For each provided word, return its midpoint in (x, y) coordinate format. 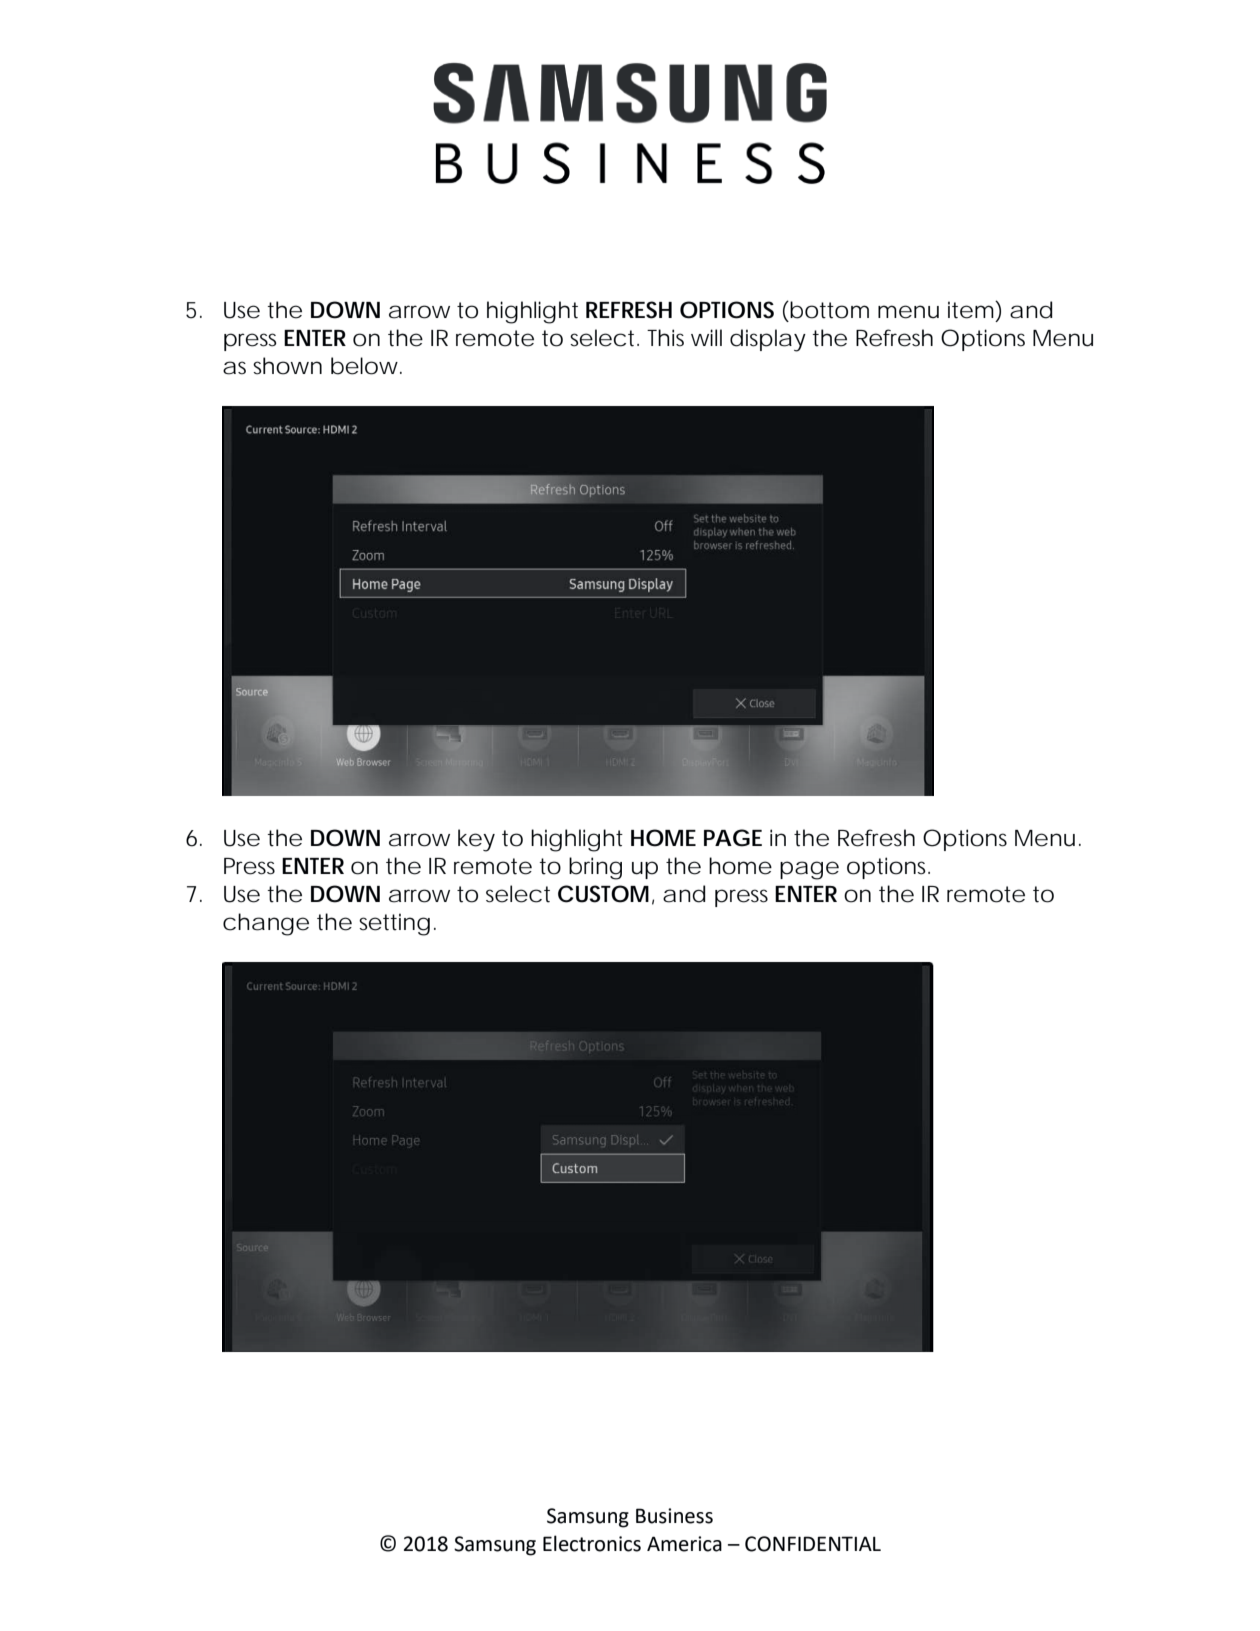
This (665, 338)
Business (674, 1516)
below (366, 366)
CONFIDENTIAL (813, 1544)
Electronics (592, 1543)
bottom (828, 310)
